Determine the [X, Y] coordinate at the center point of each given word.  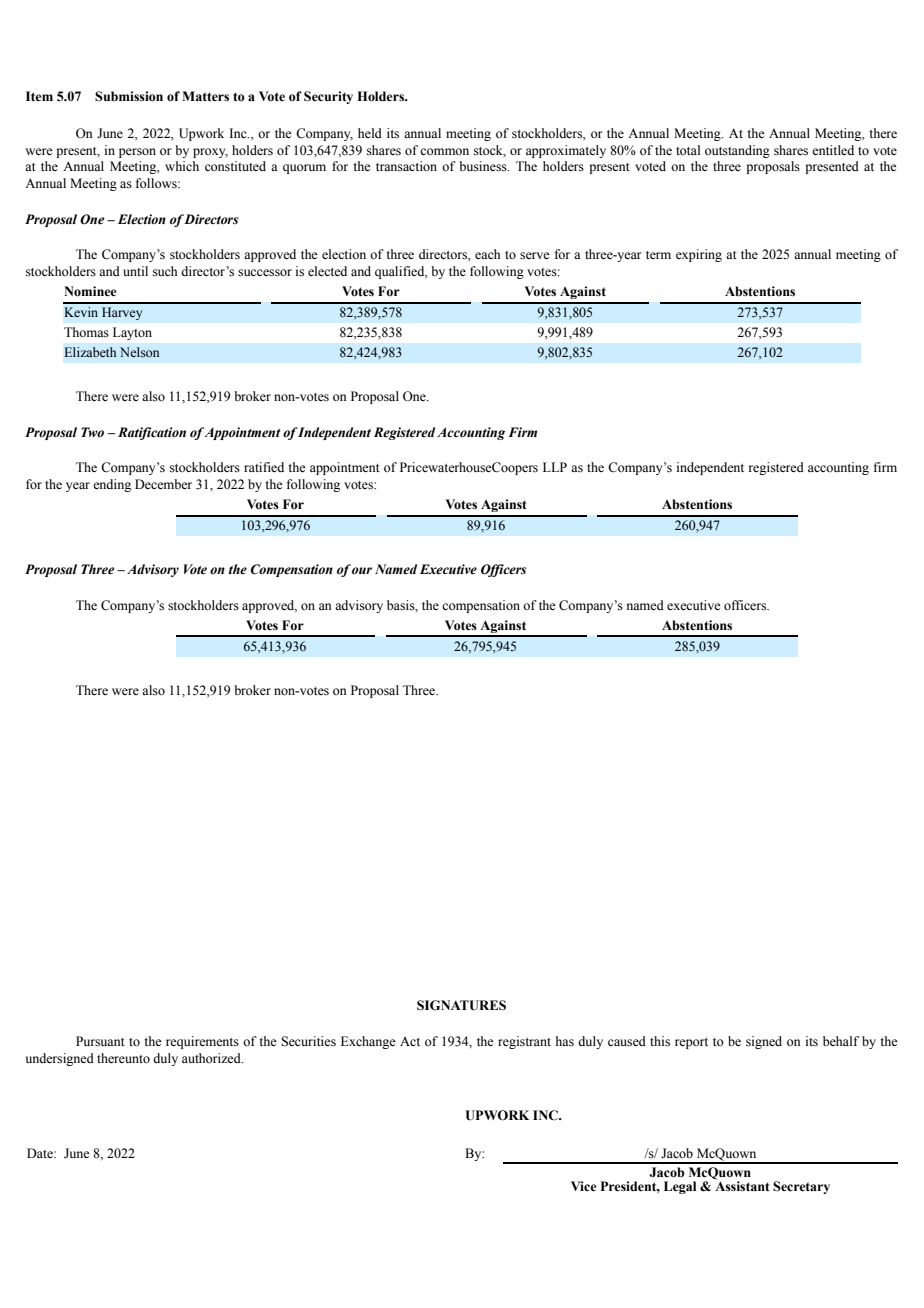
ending [112, 485]
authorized [212, 1058]
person [137, 153]
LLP [555, 467]
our [362, 570]
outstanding [737, 151]
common [444, 151]
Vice [583, 1186]
